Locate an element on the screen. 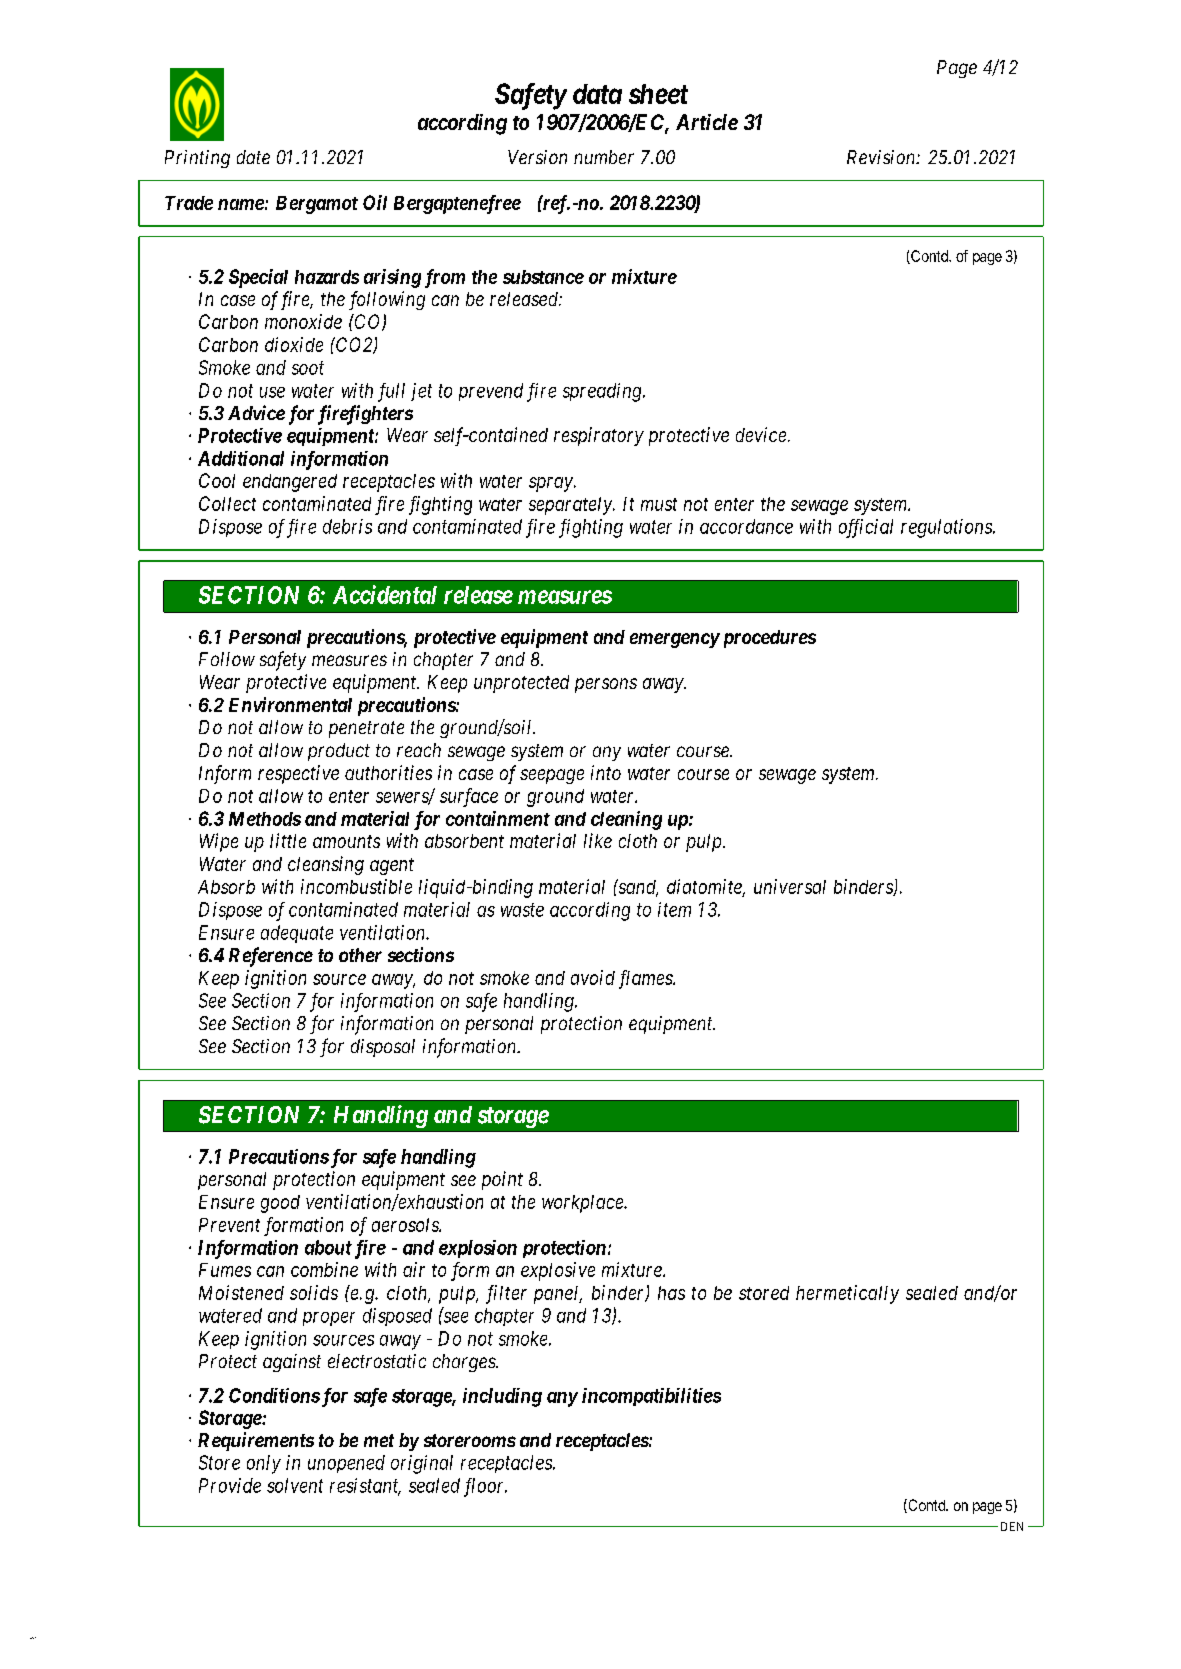 This screenshot has width=1181, height=1669. date is located at coordinates (253, 157).
